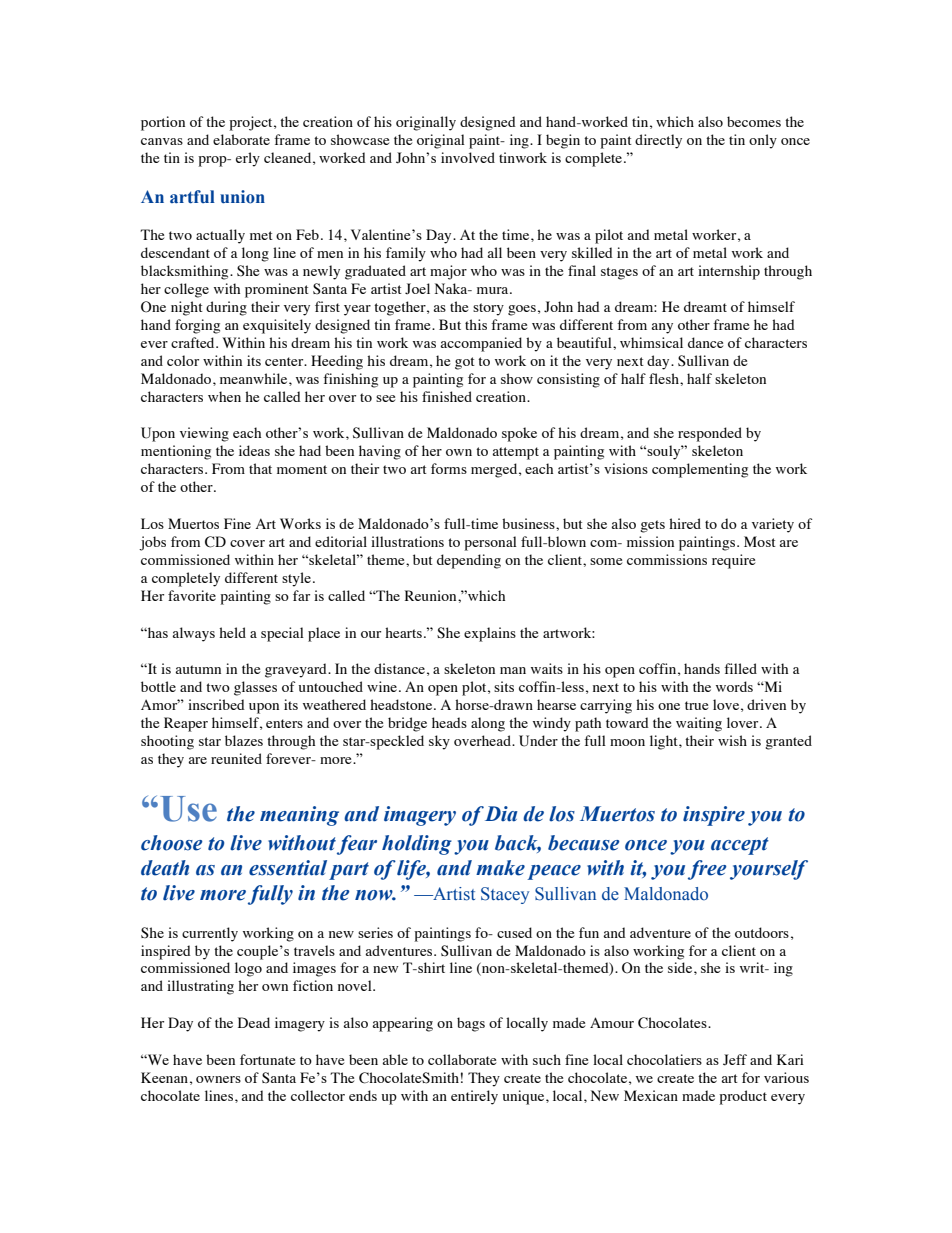 This screenshot has height=1233, width=952. I want to click on when, so click(224, 396).
